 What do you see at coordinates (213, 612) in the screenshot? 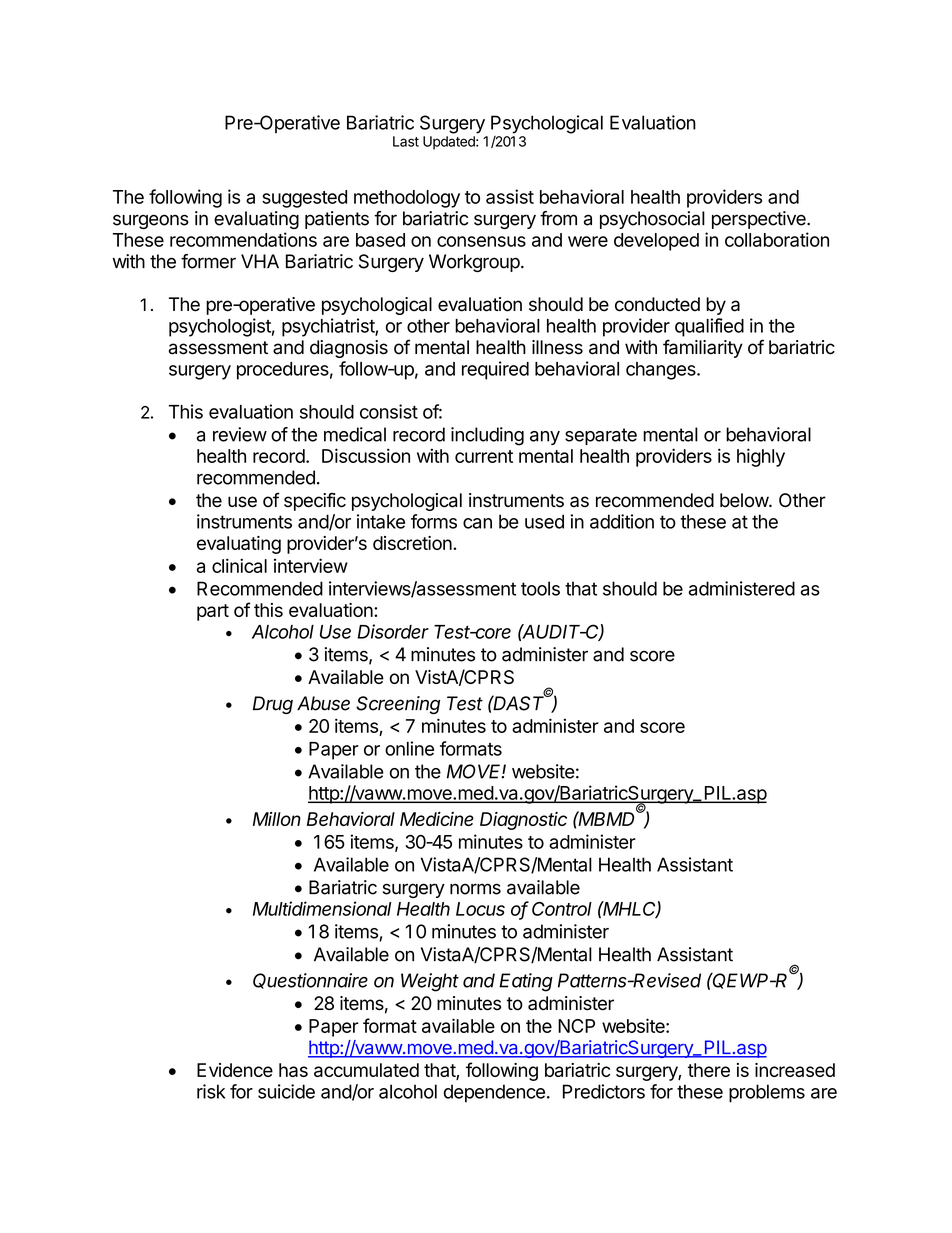
I see `part` at bounding box center [213, 612].
